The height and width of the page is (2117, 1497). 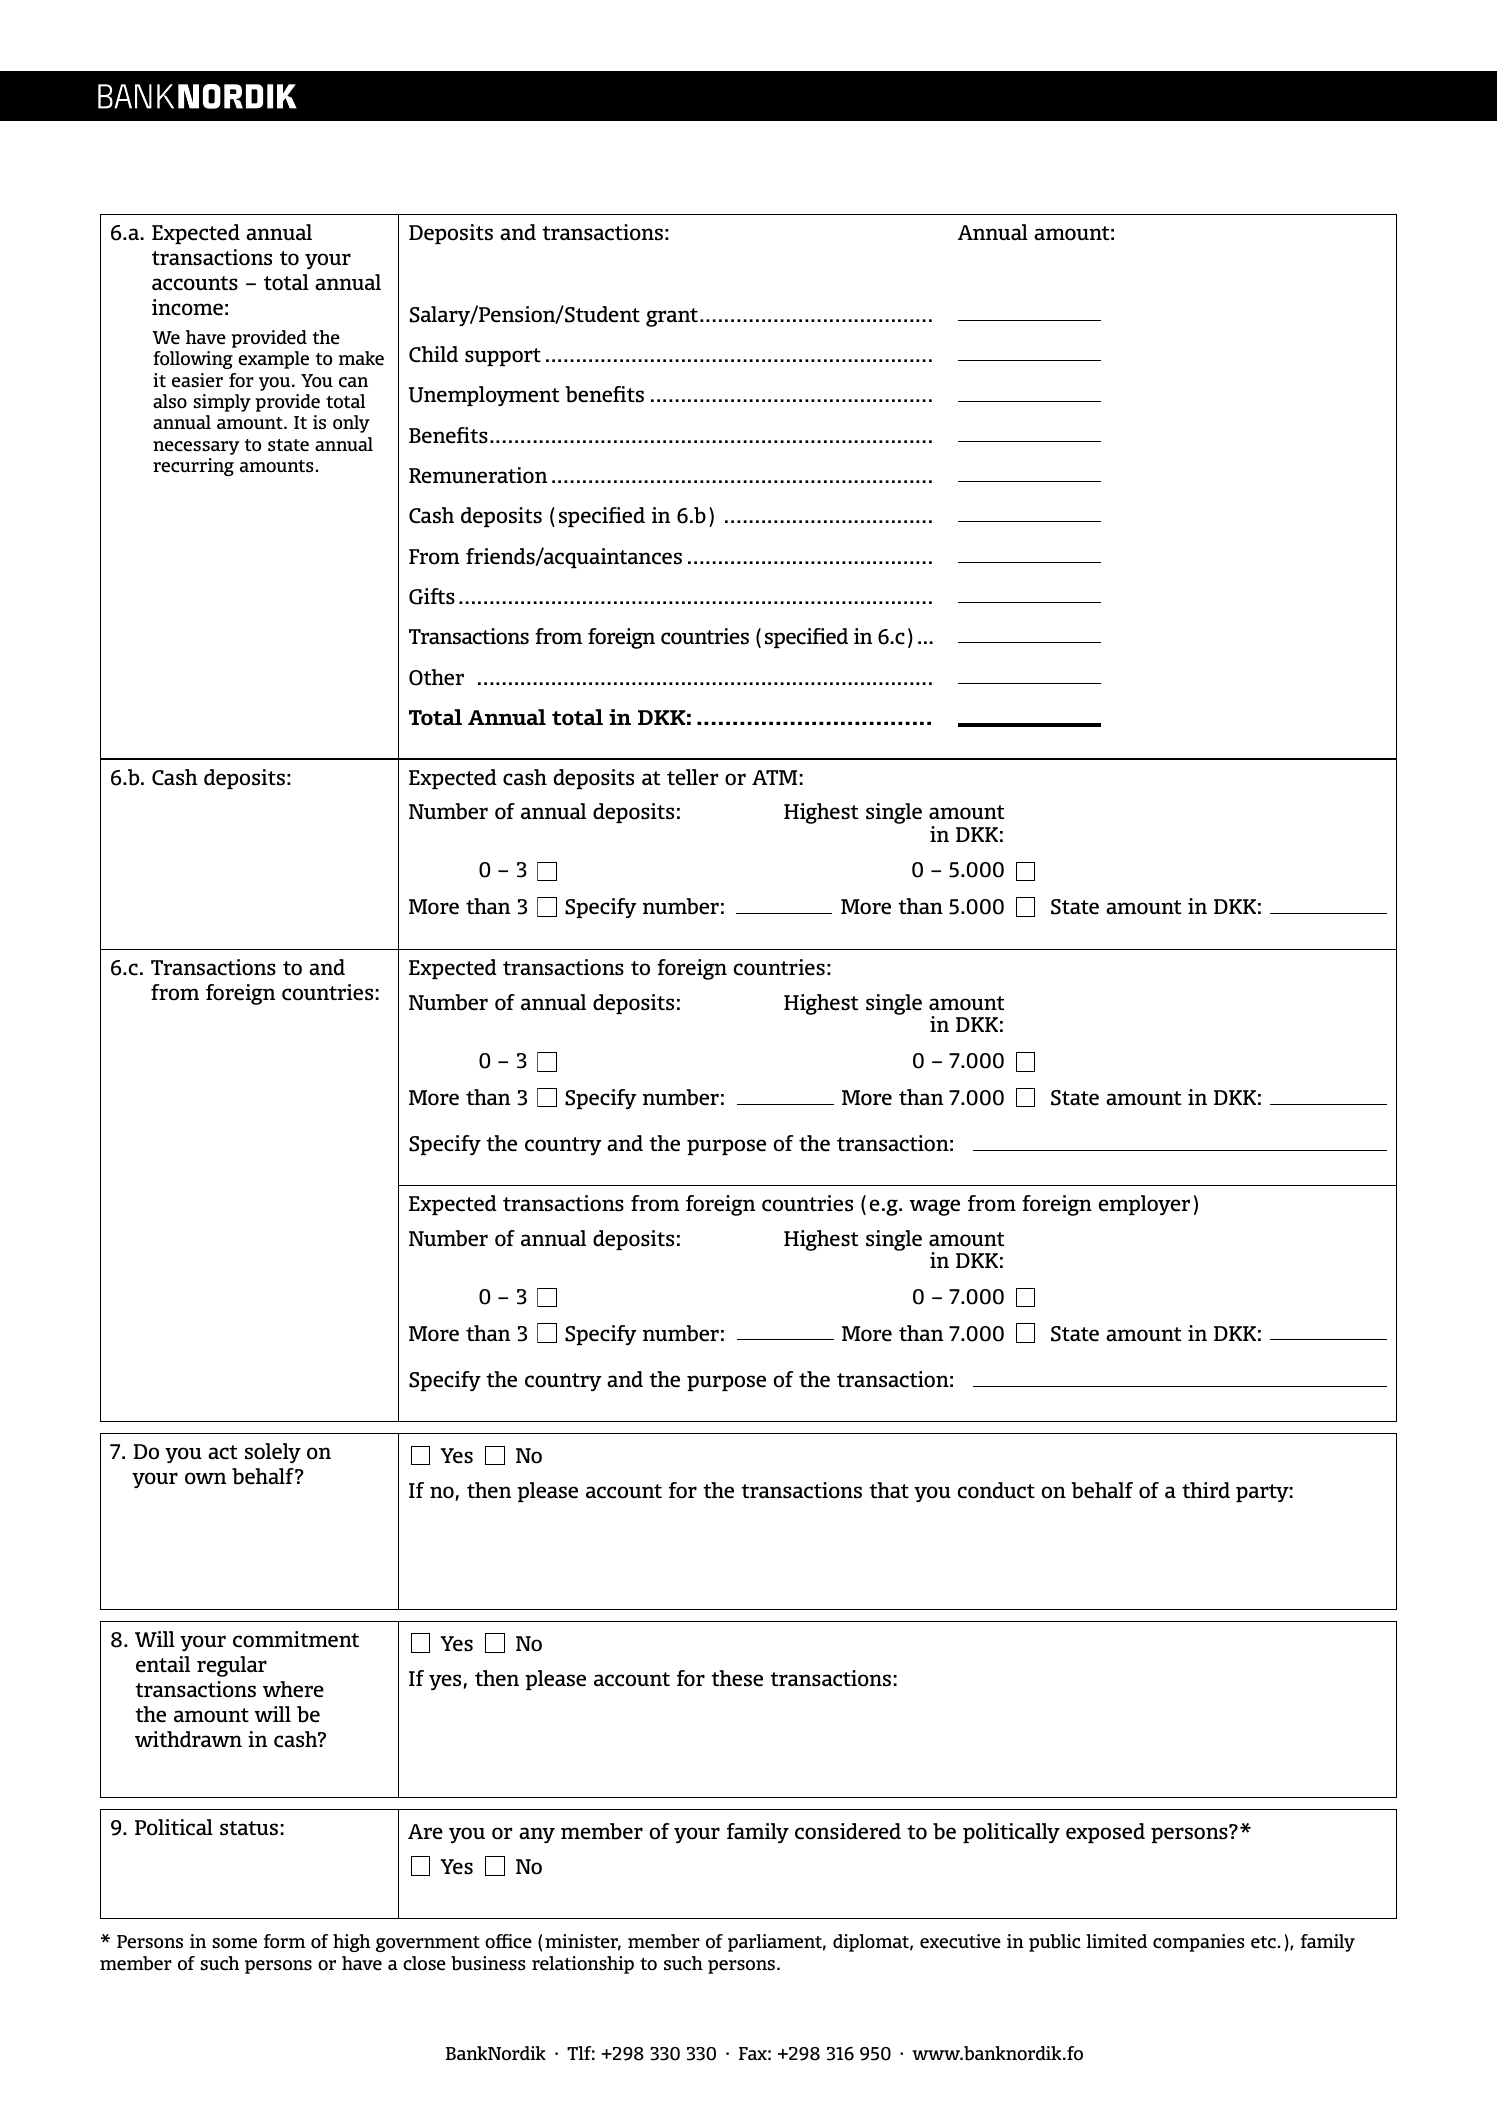 I want to click on example, so click(x=273, y=360).
